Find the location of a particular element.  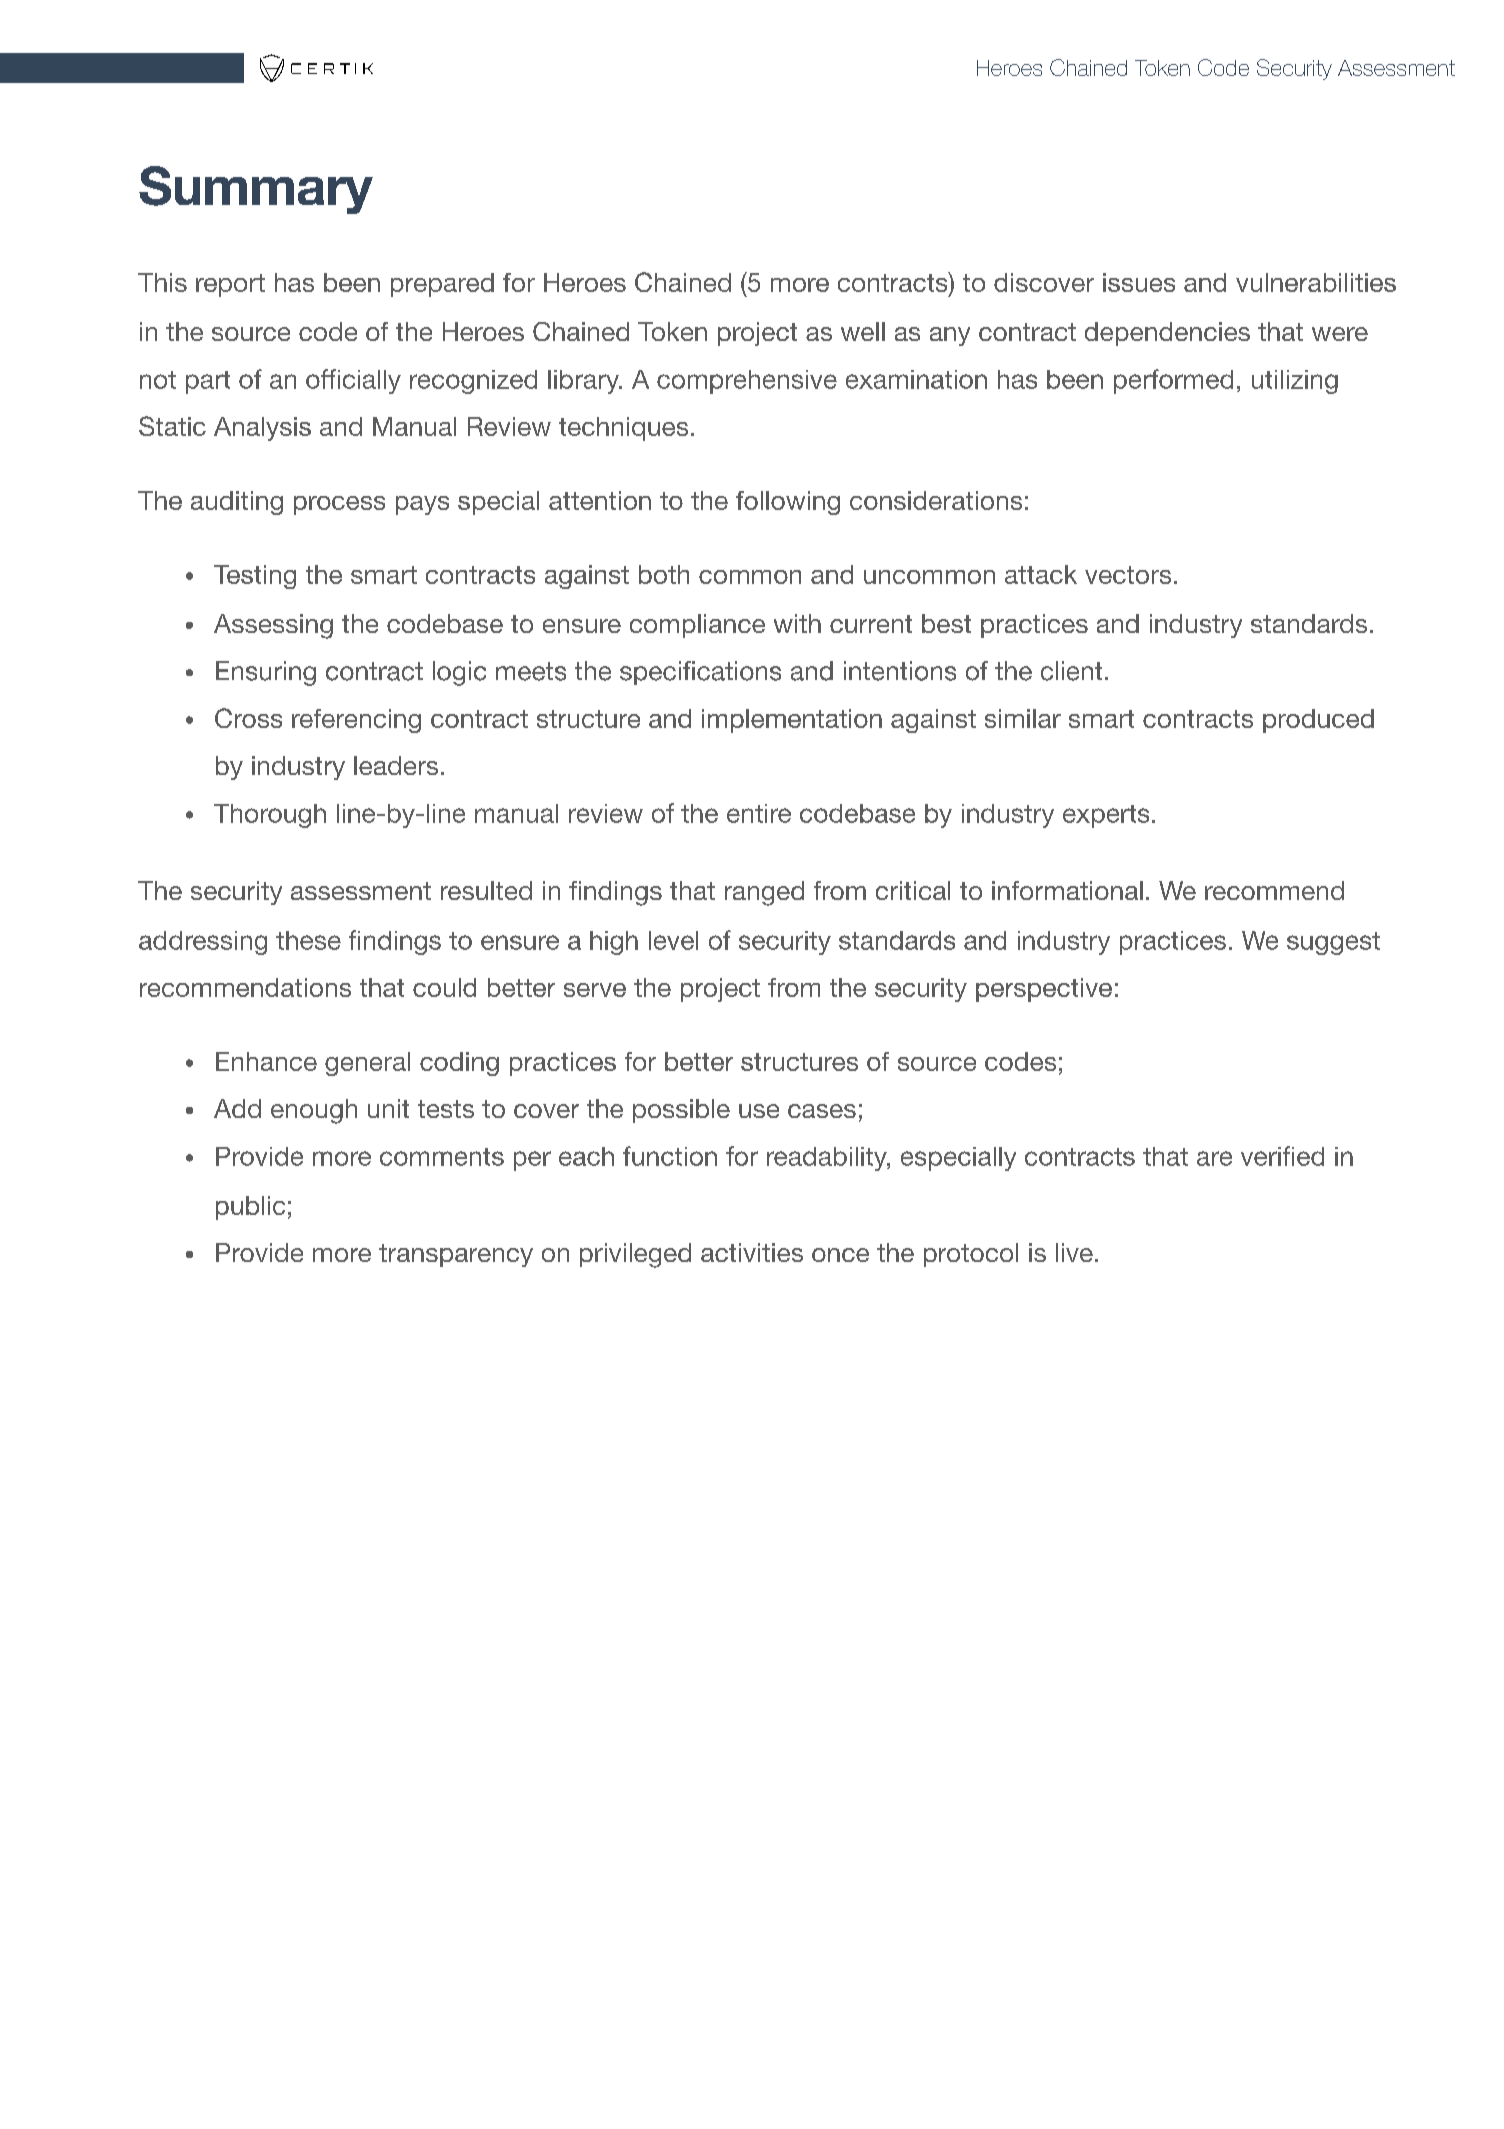

produced is located at coordinates (1318, 721).
